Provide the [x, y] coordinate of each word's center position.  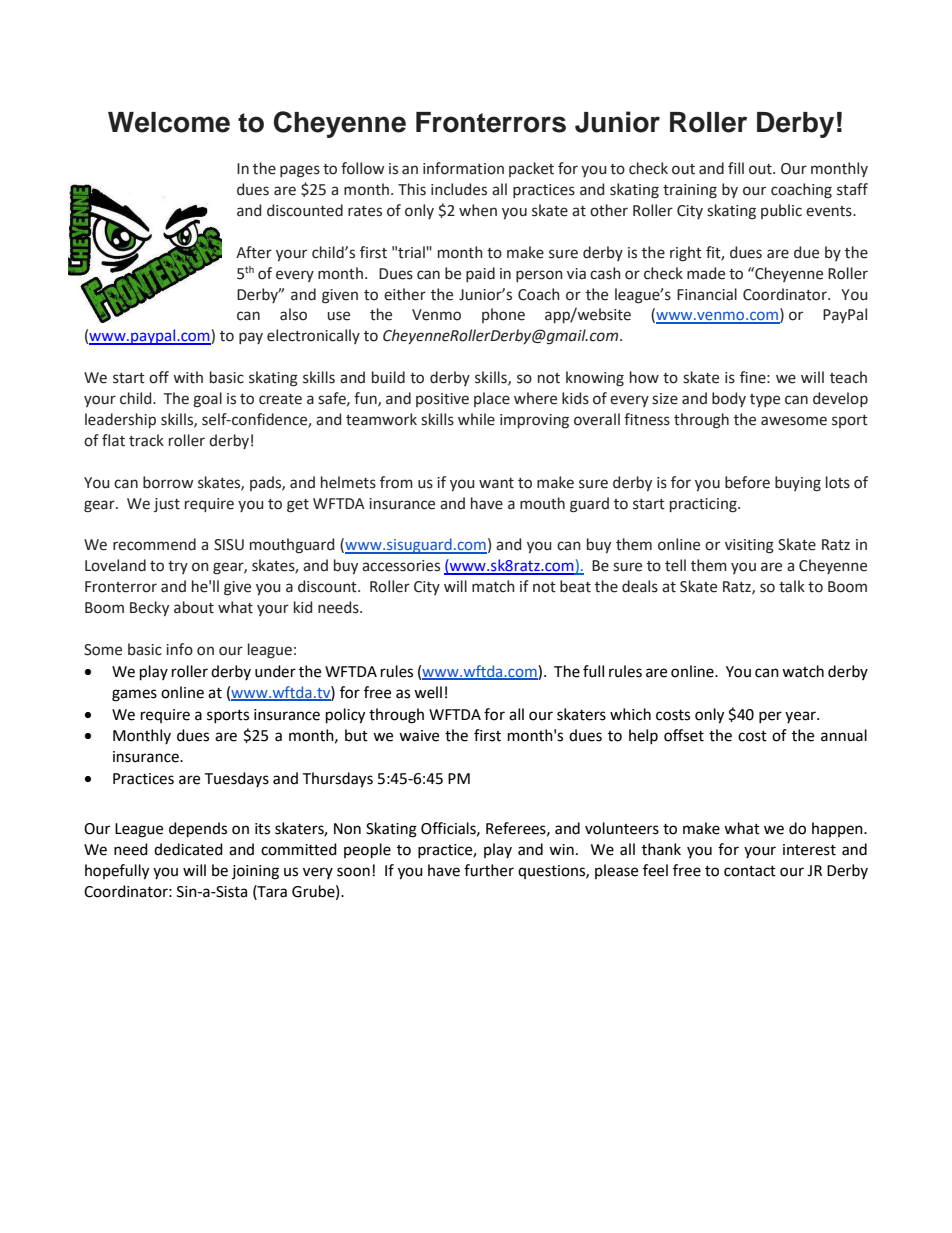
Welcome [169, 122]
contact [750, 871]
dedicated [188, 849]
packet [531, 169]
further [489, 870]
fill [736, 168]
